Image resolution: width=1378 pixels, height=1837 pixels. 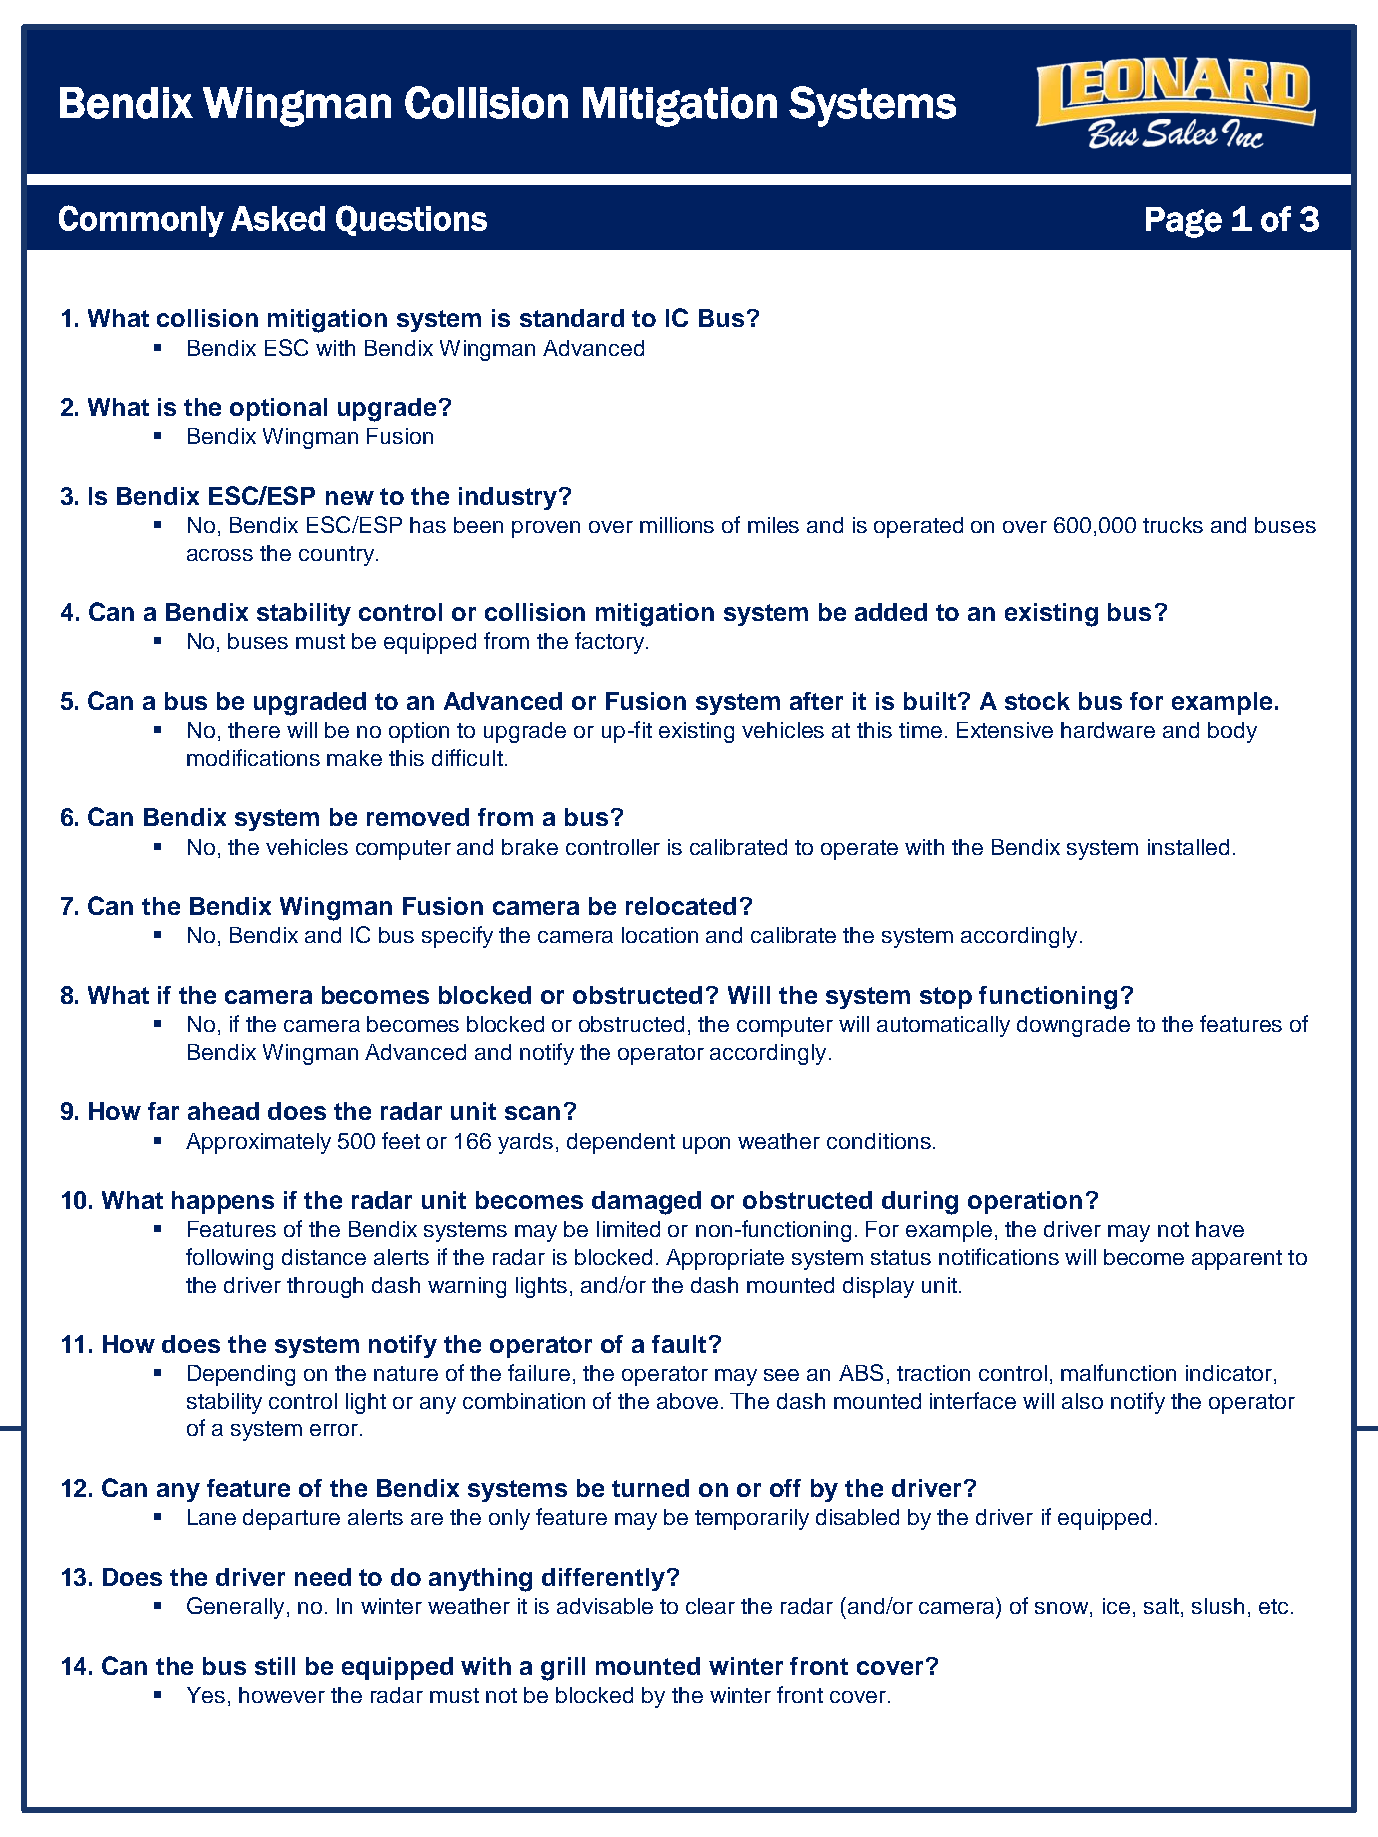 What do you see at coordinates (710, 1606) in the document?
I see `clear` at bounding box center [710, 1606].
